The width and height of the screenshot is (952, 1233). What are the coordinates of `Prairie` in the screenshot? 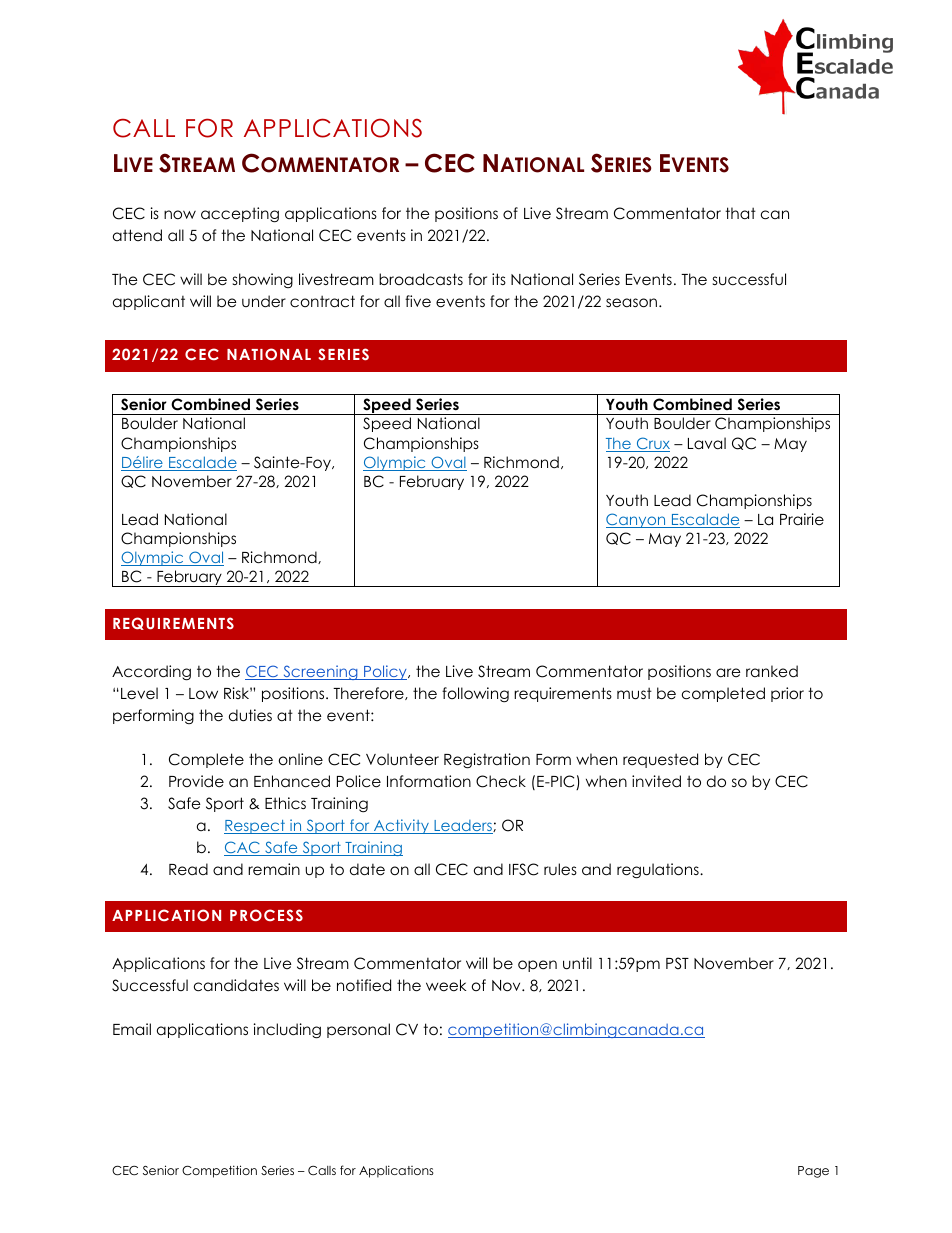 It's located at (802, 519).
